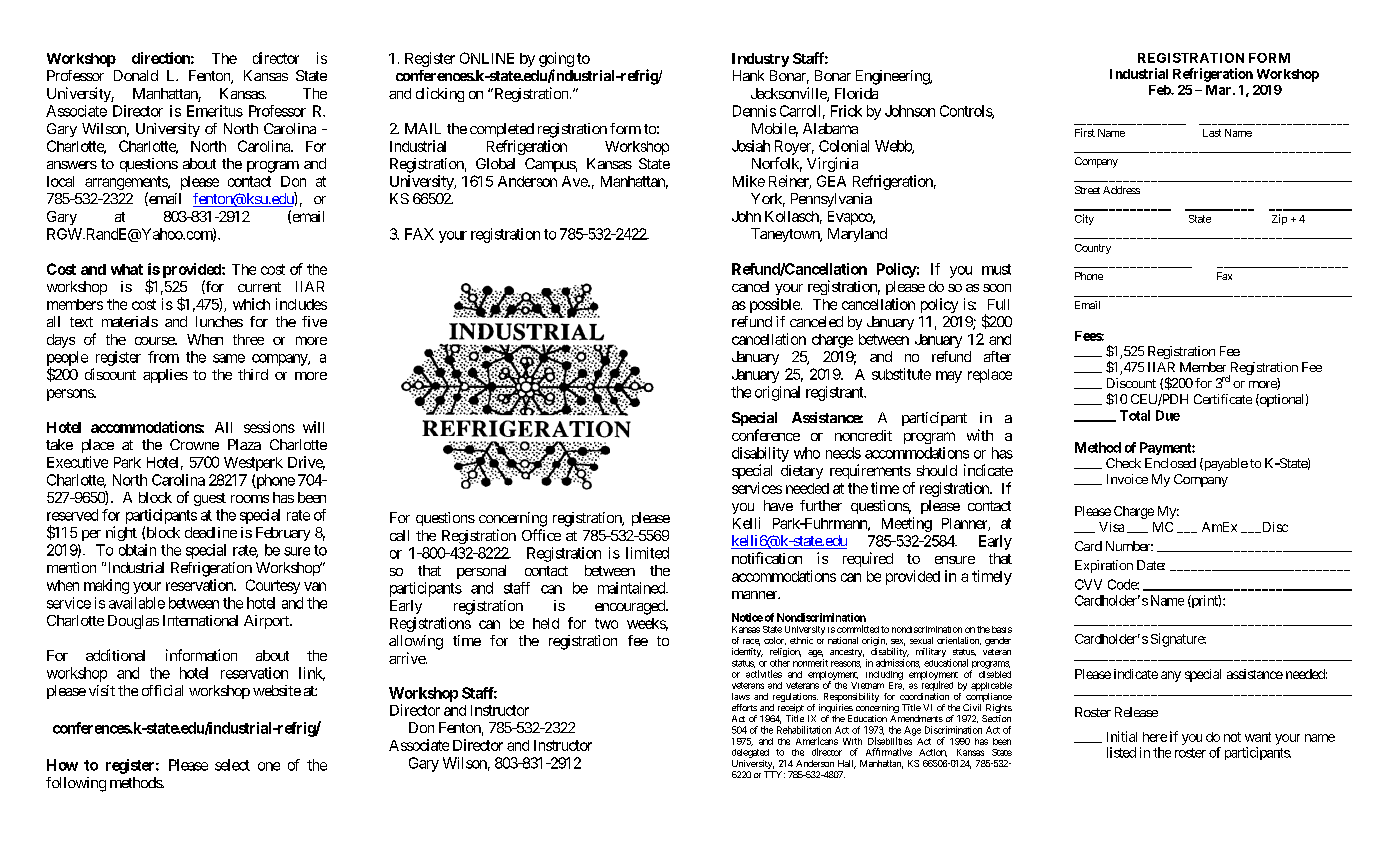  Describe the element at coordinates (269, 427) in the screenshot. I see `sessions` at that location.
